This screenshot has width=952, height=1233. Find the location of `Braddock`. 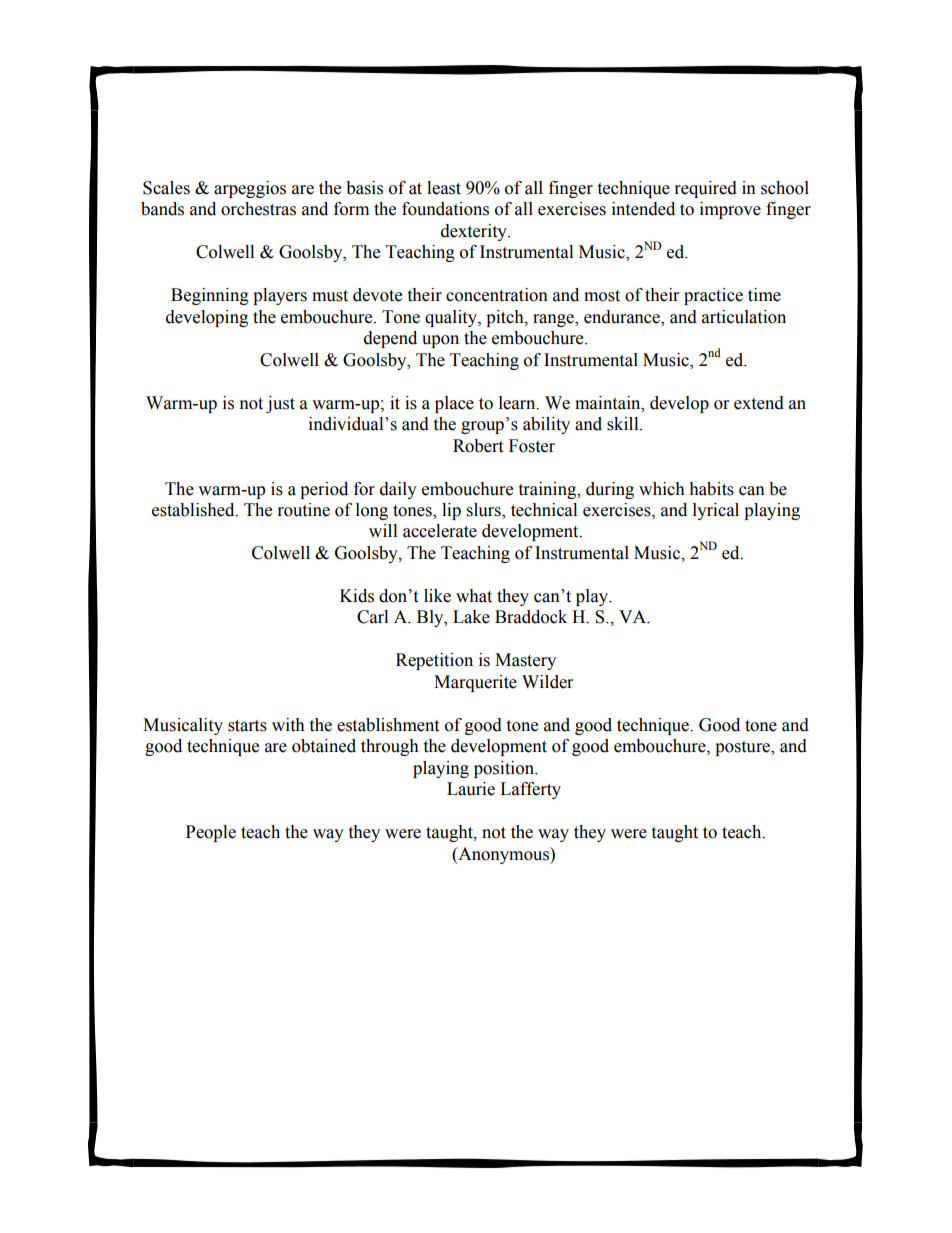

Braddock is located at coordinates (531, 617).
